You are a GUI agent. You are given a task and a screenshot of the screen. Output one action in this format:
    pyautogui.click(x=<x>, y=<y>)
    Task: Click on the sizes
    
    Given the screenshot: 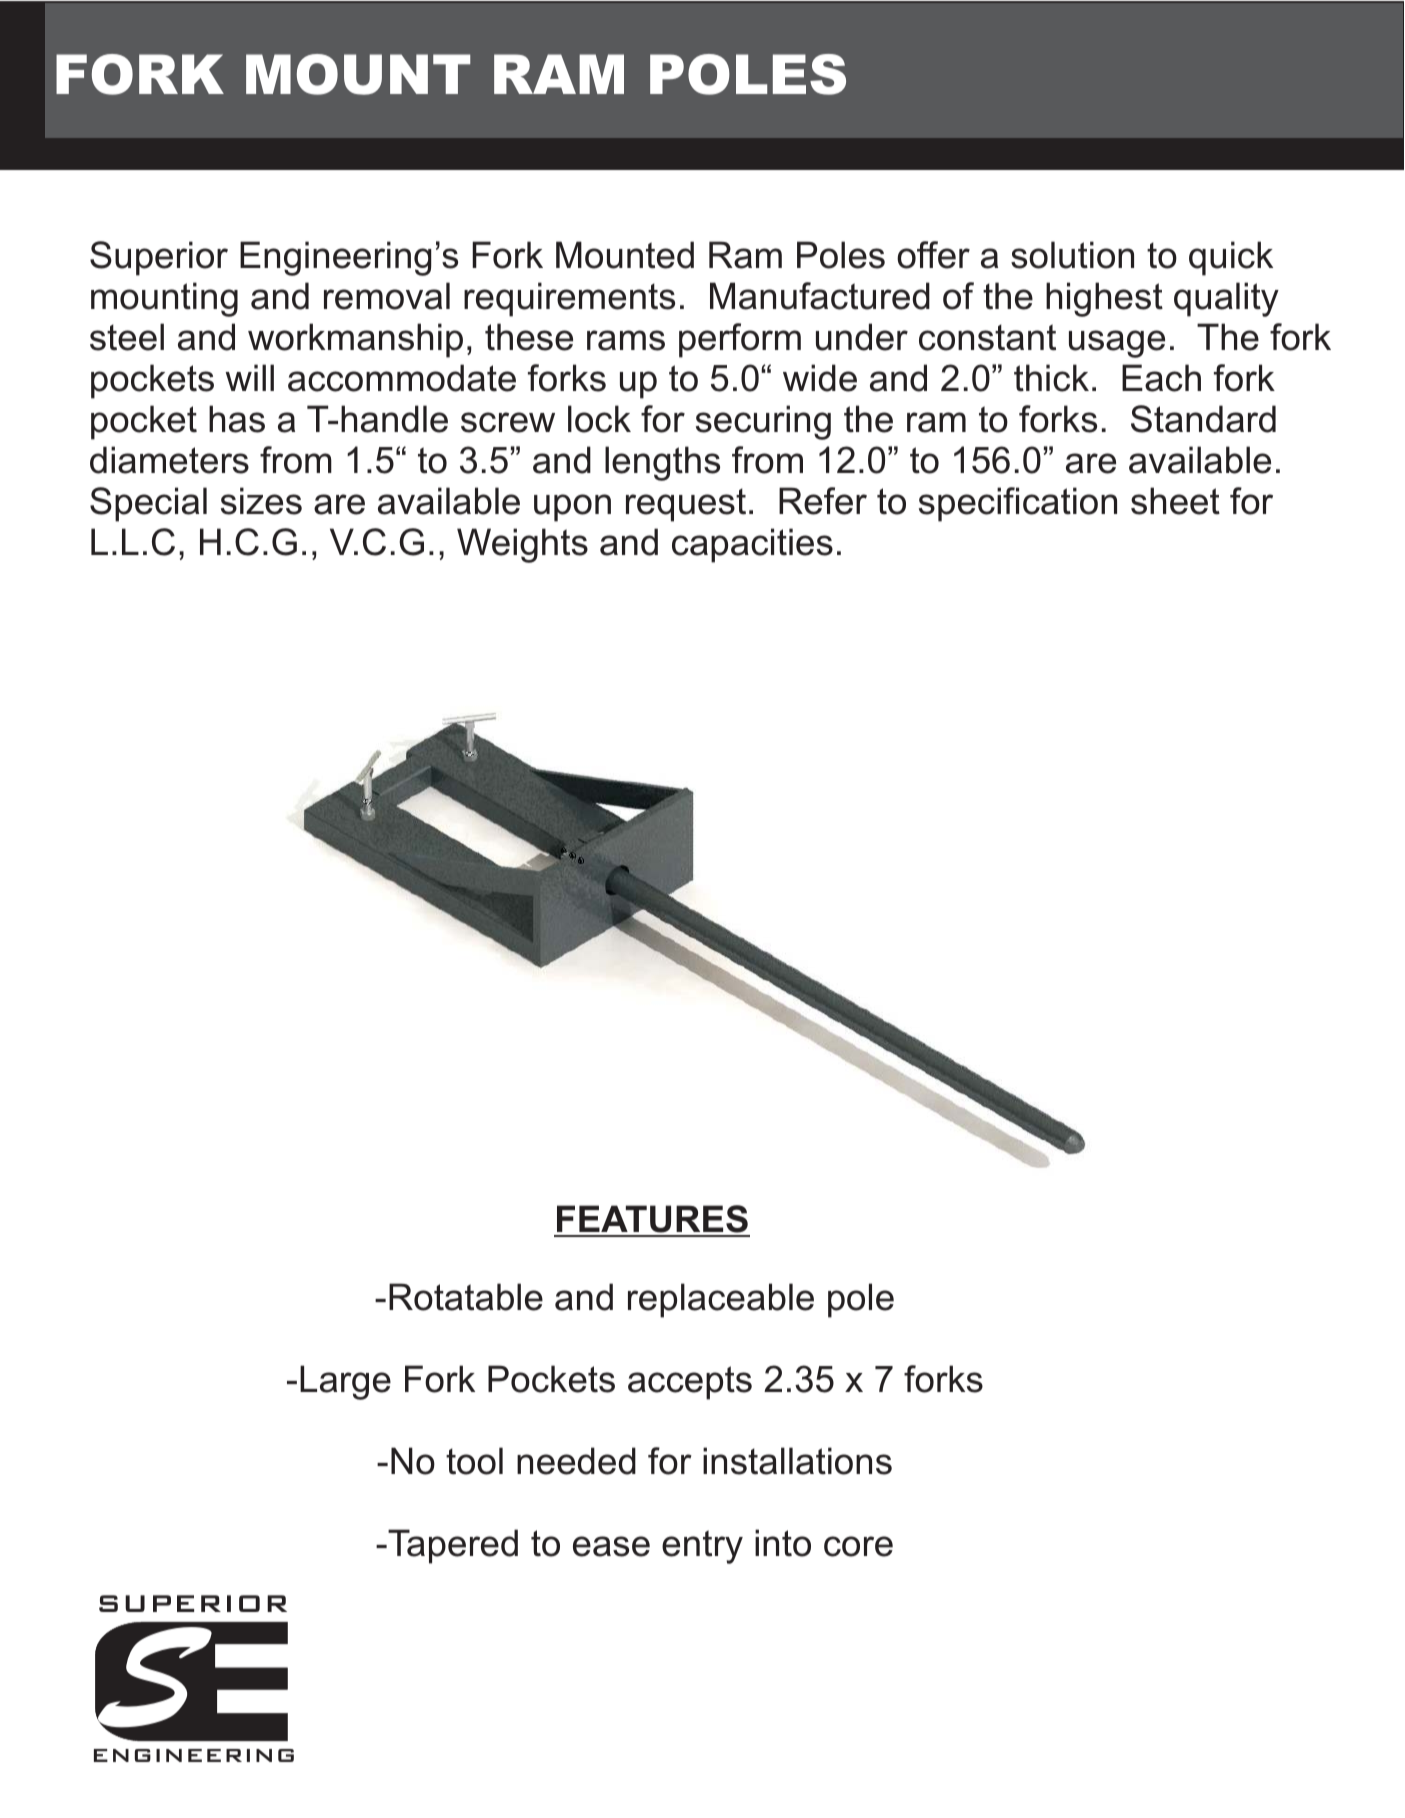 What is the action you would take?
    pyautogui.click(x=261, y=501)
